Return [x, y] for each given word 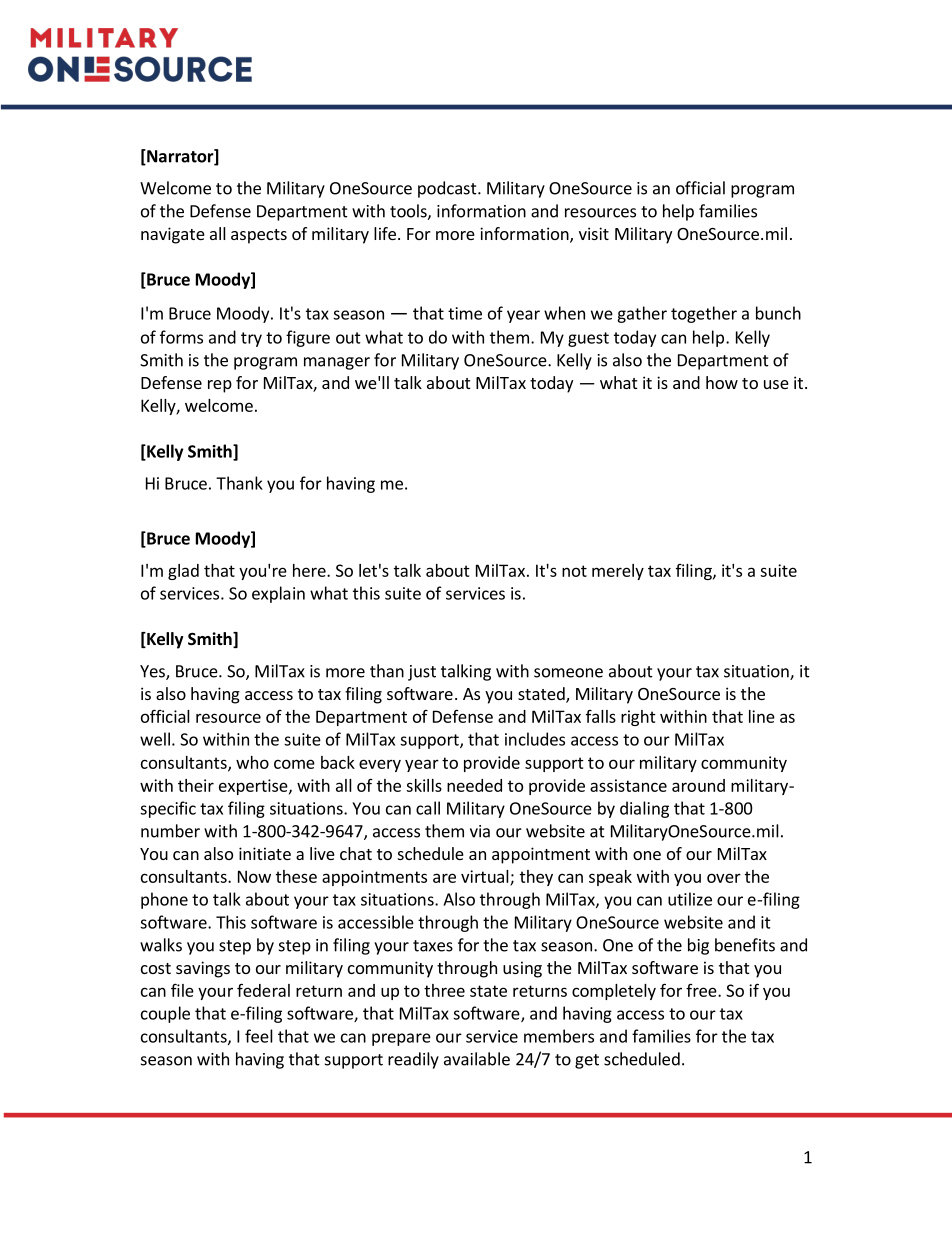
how [722, 382]
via [480, 831]
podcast [448, 189]
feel [259, 1036]
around [698, 785]
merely [618, 572]
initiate [265, 853]
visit [594, 233]
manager [337, 363]
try [251, 339]
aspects [259, 236]
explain [278, 594]
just [422, 673]
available [477, 1059]
